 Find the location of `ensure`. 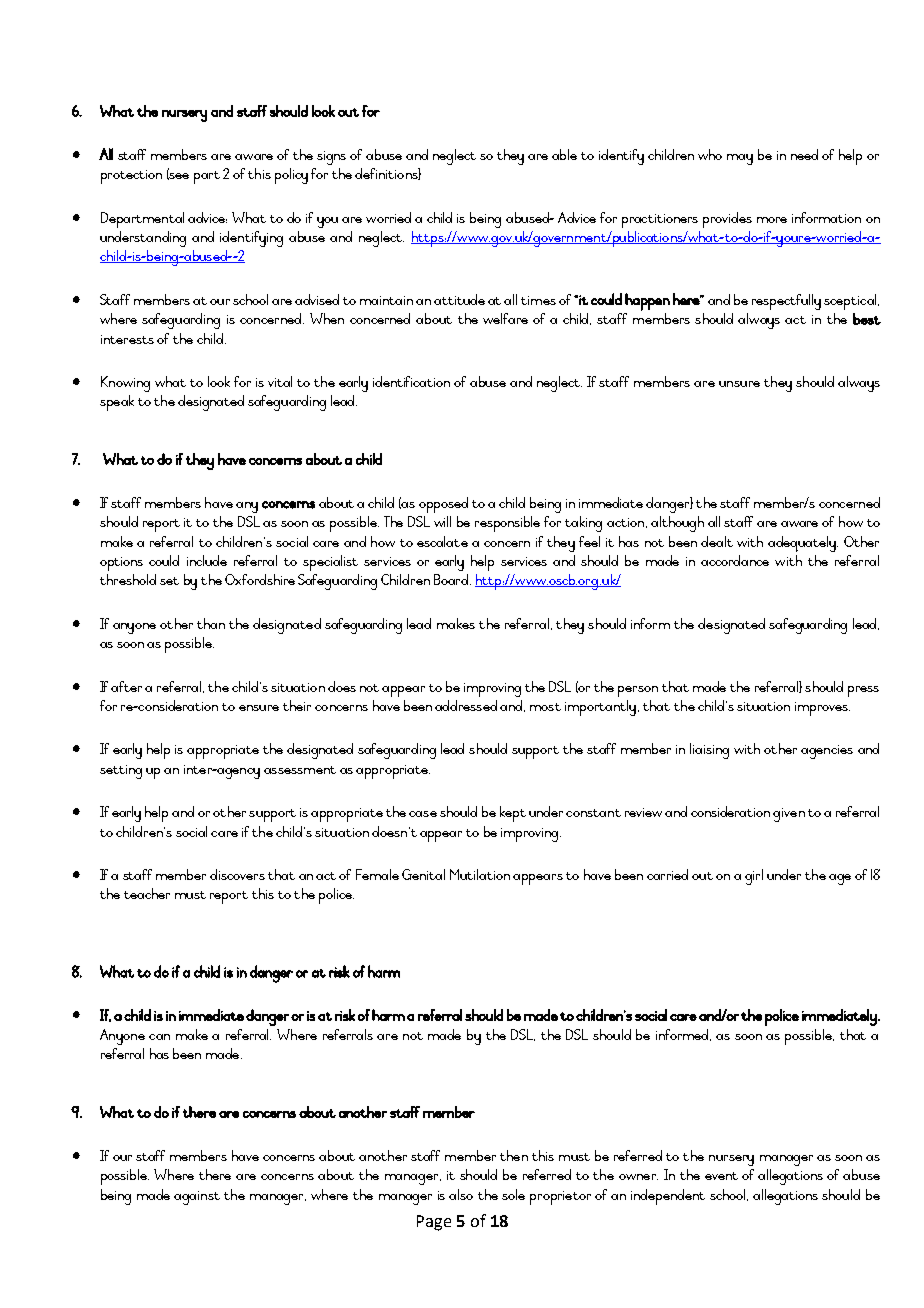

ensure is located at coordinates (259, 708).
